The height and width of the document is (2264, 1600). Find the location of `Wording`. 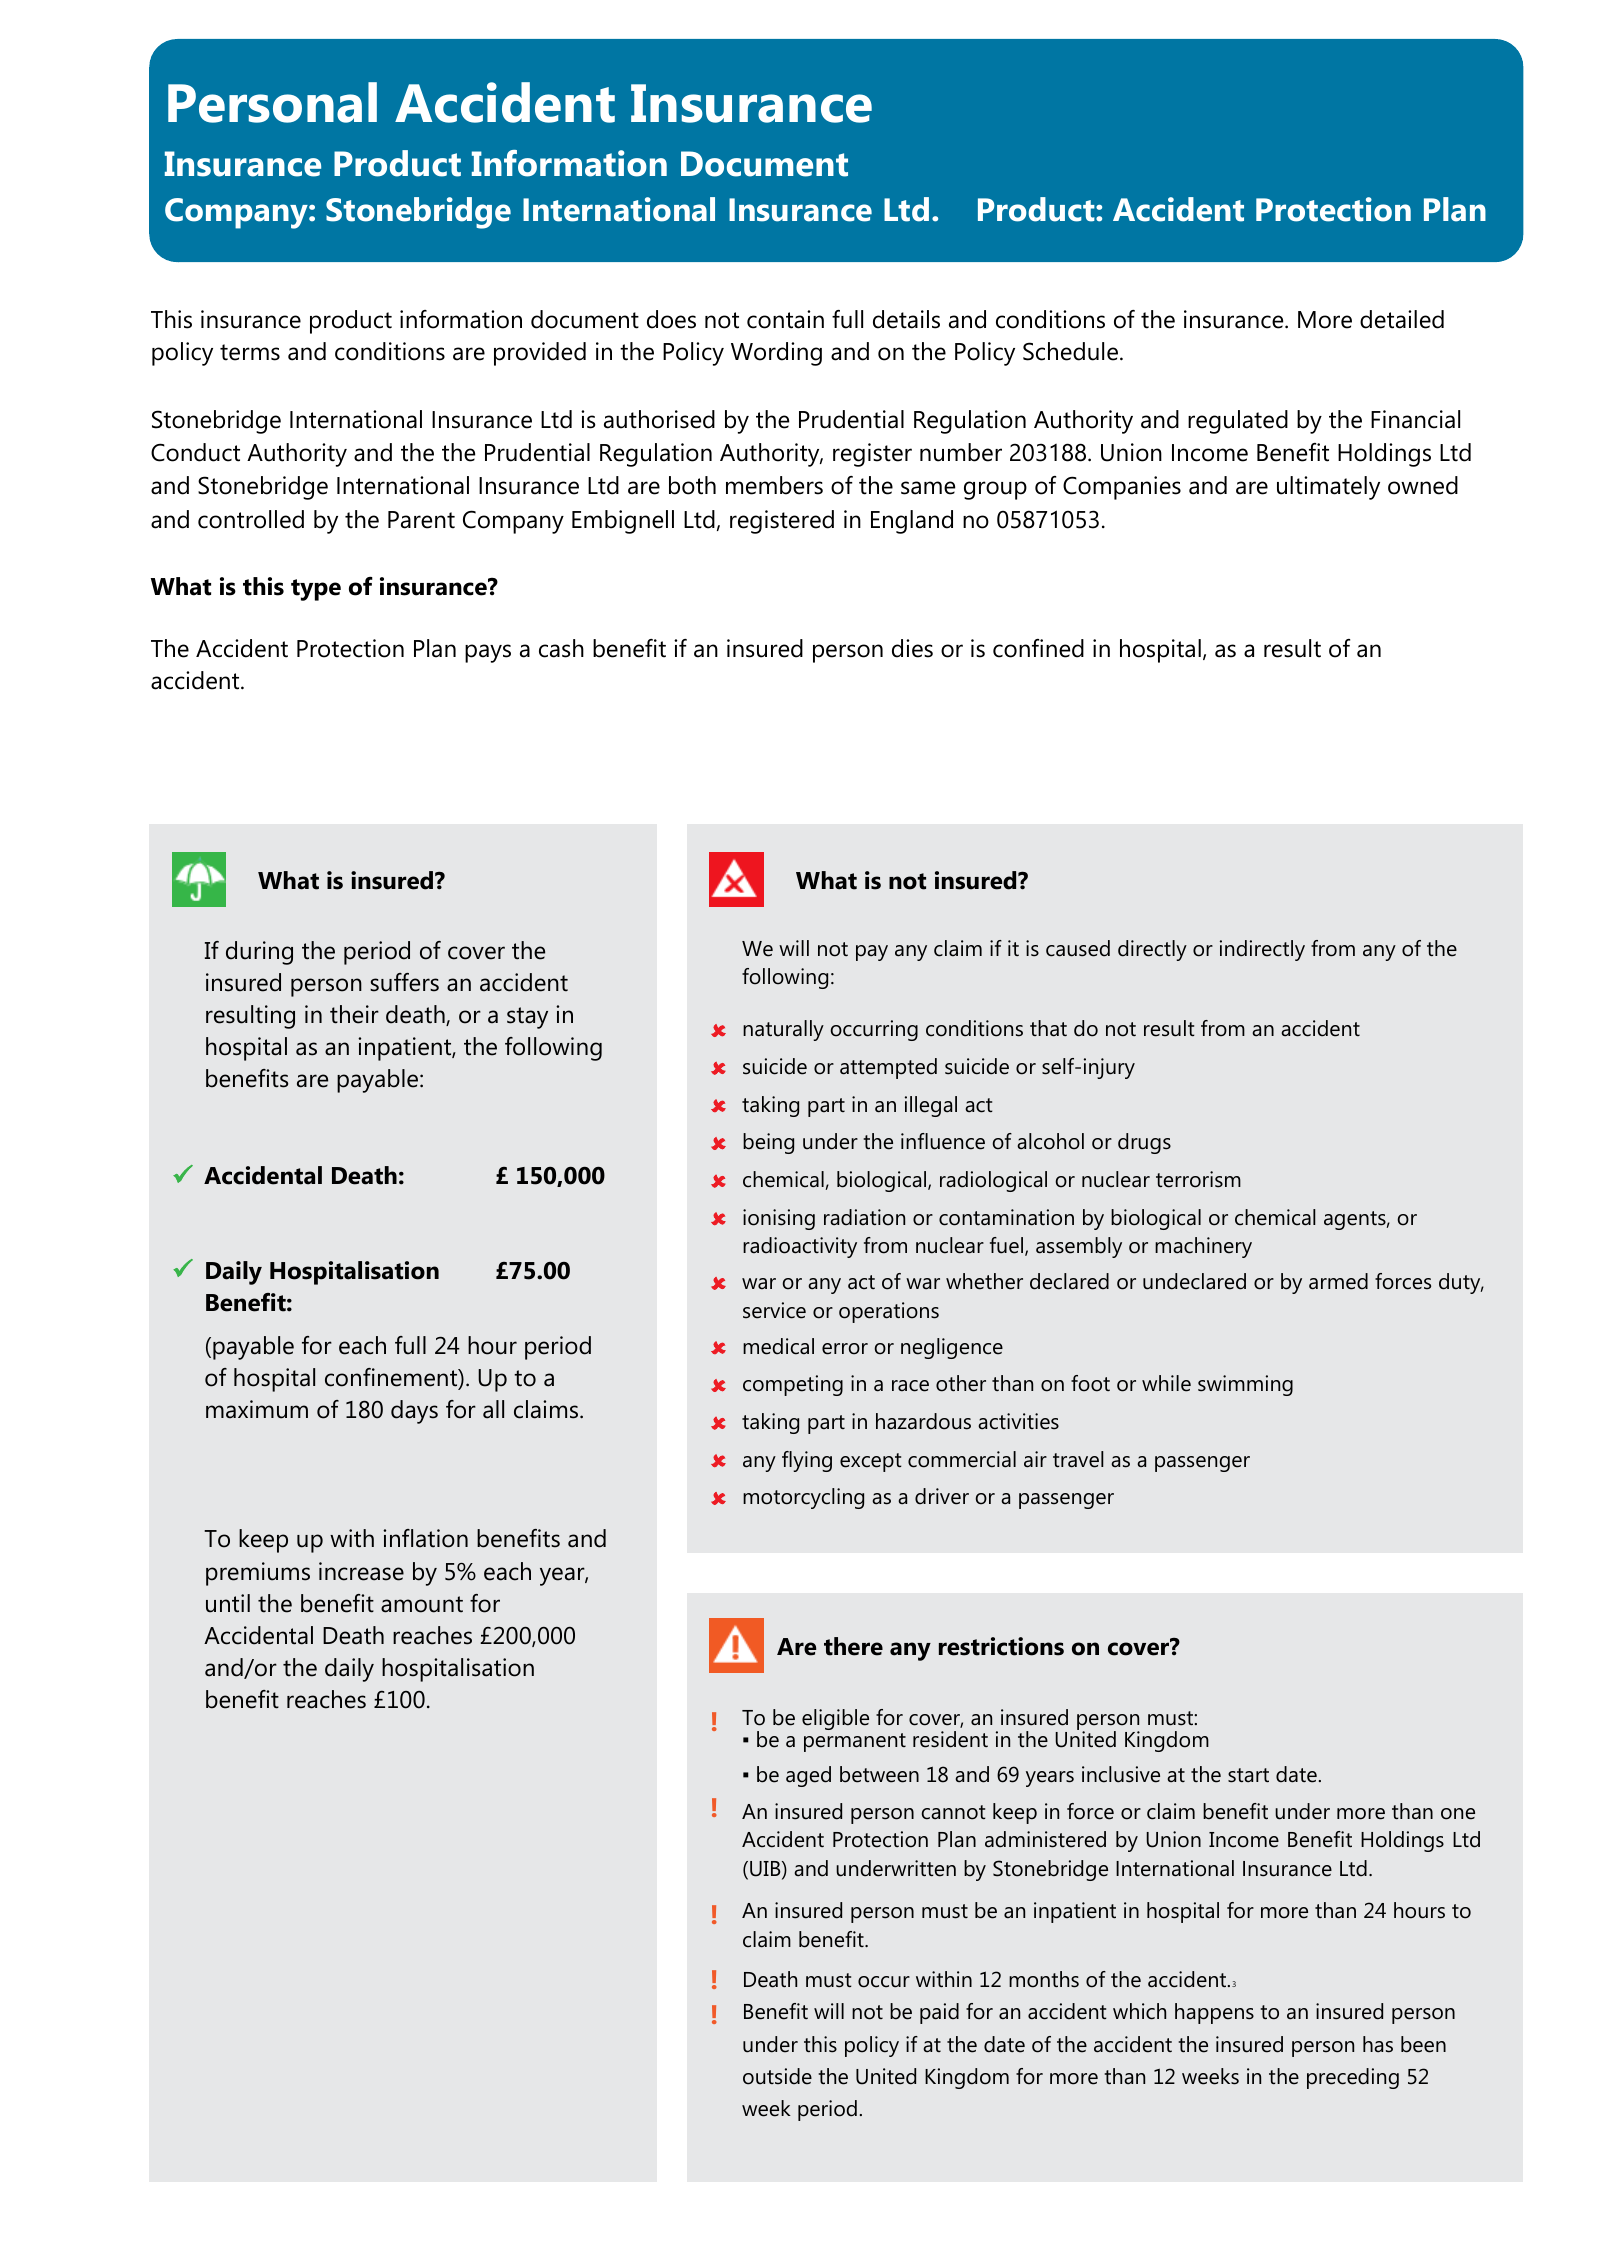

Wording is located at coordinates (776, 354).
